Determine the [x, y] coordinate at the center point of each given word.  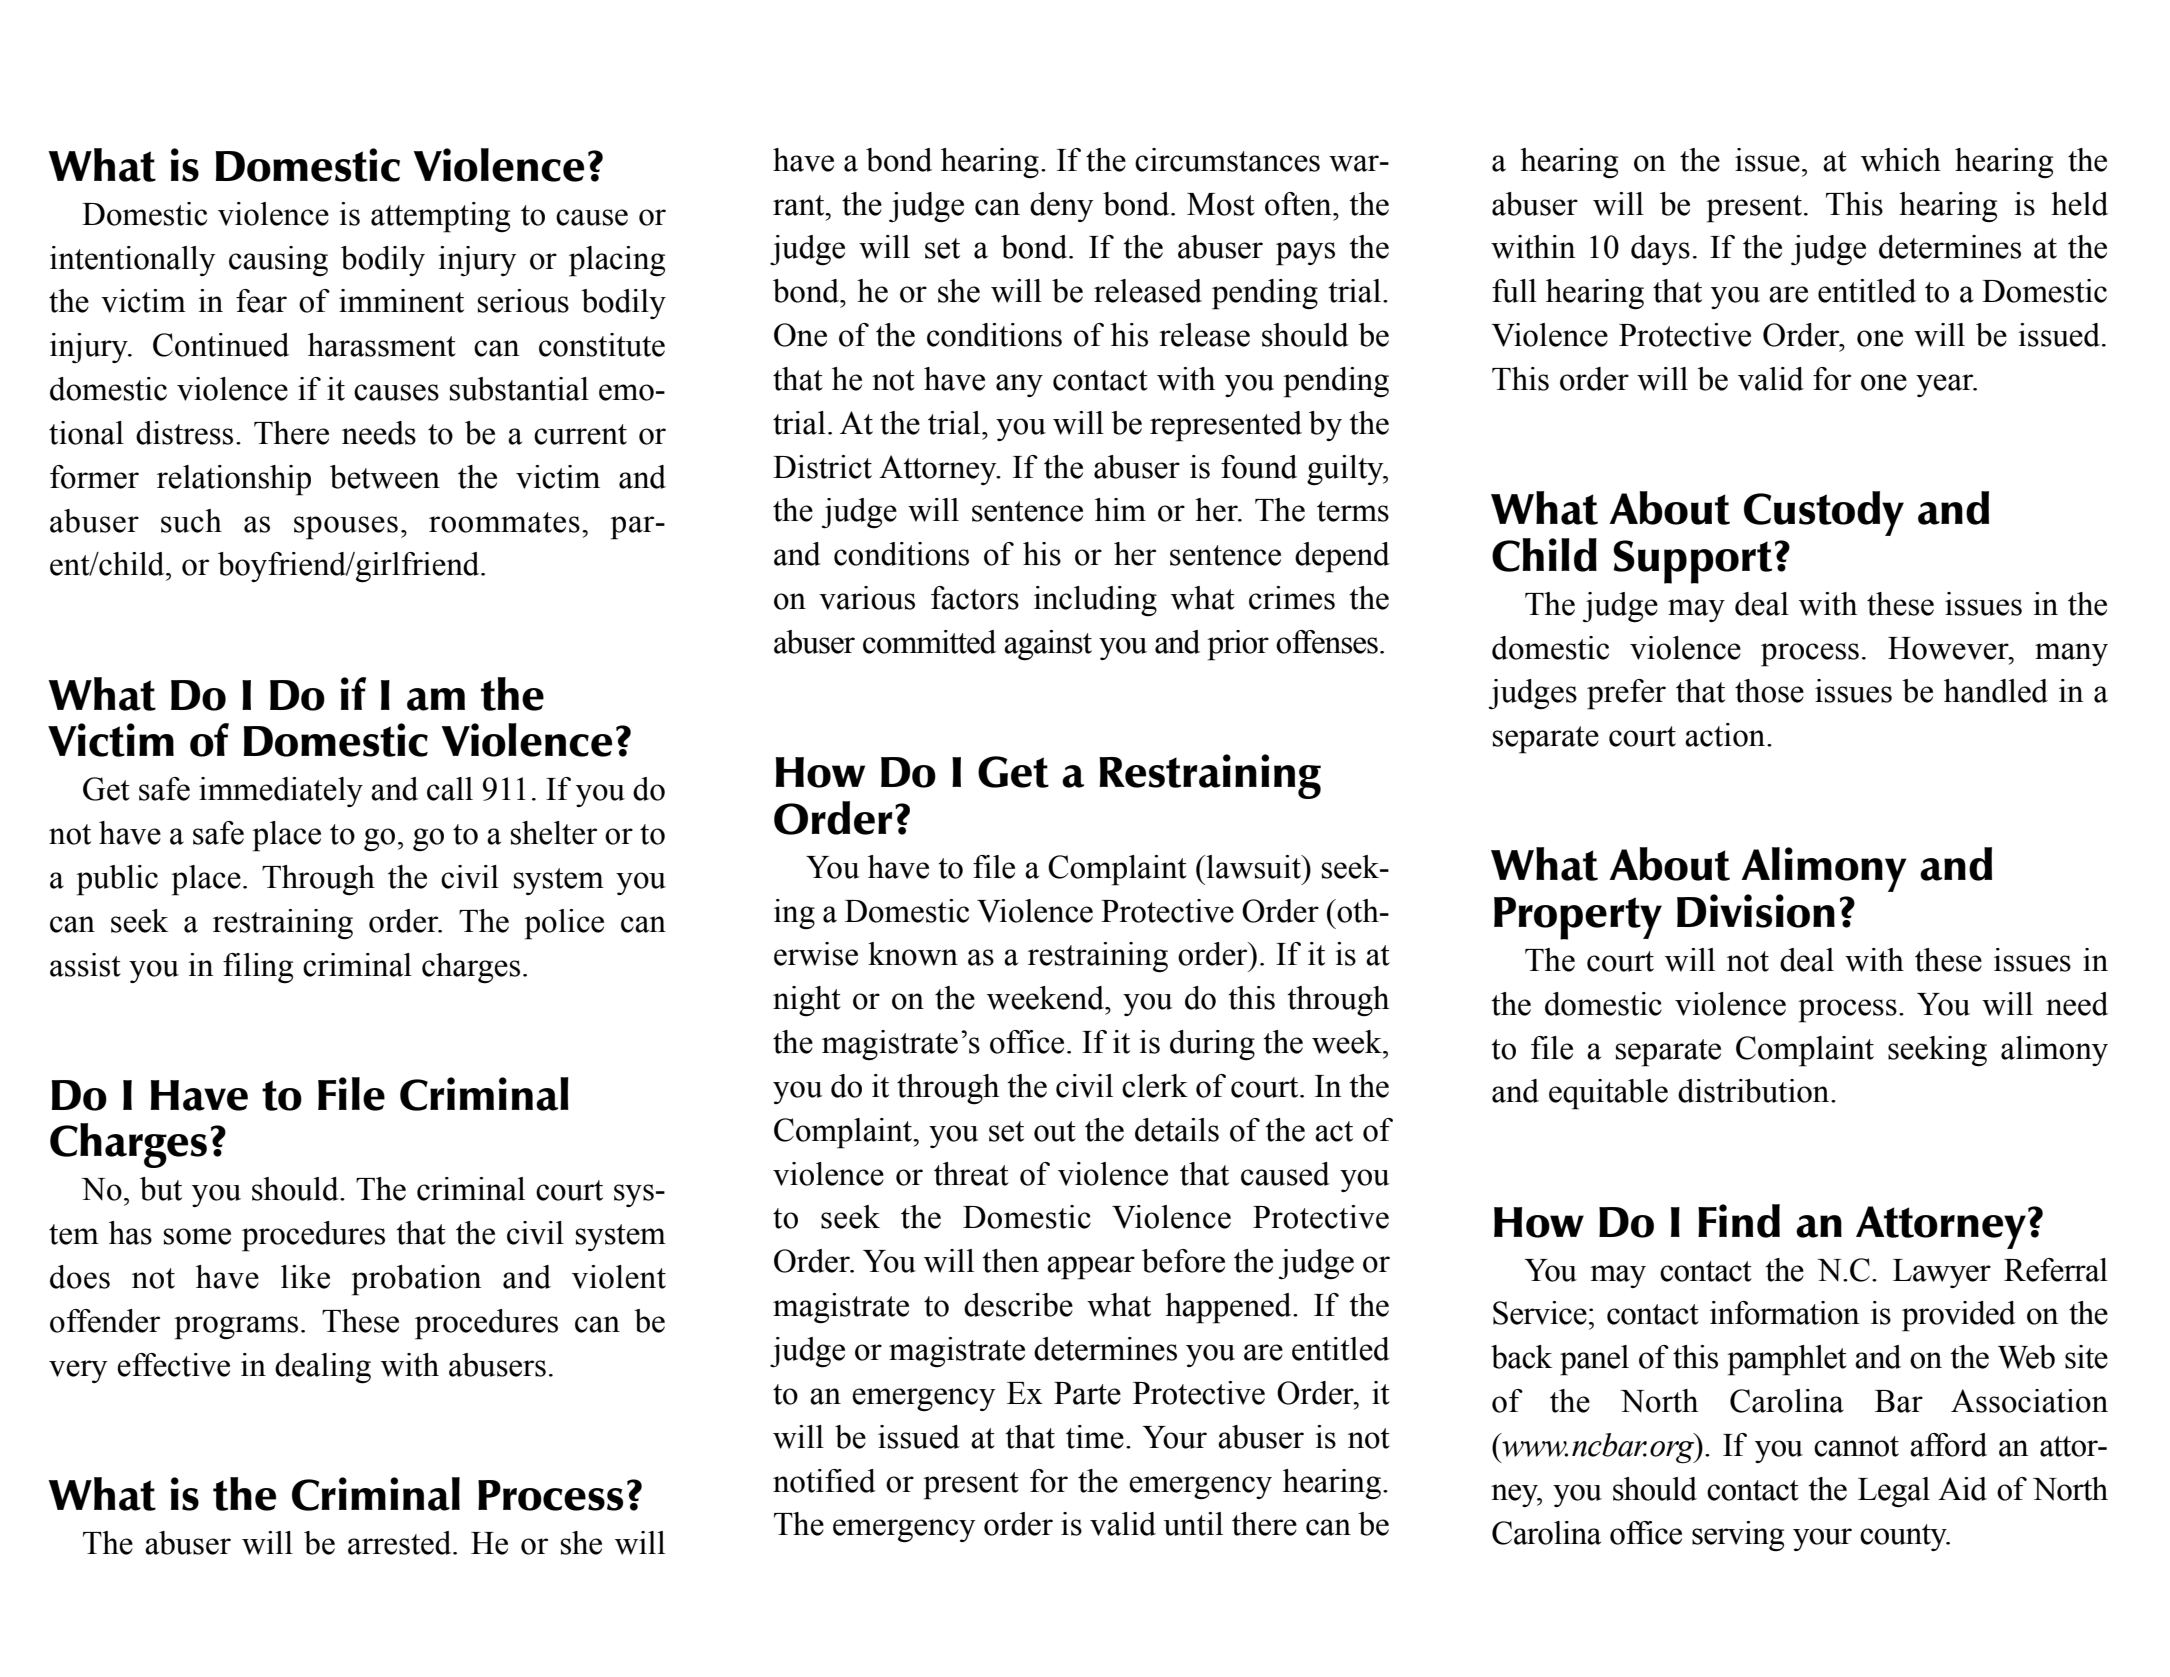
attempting [440, 217]
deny [1062, 207]
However [1949, 648]
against [1048, 645]
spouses [346, 528]
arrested [401, 1543]
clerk [1155, 1086]
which [1901, 160]
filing [258, 968]
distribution [1755, 1091]
